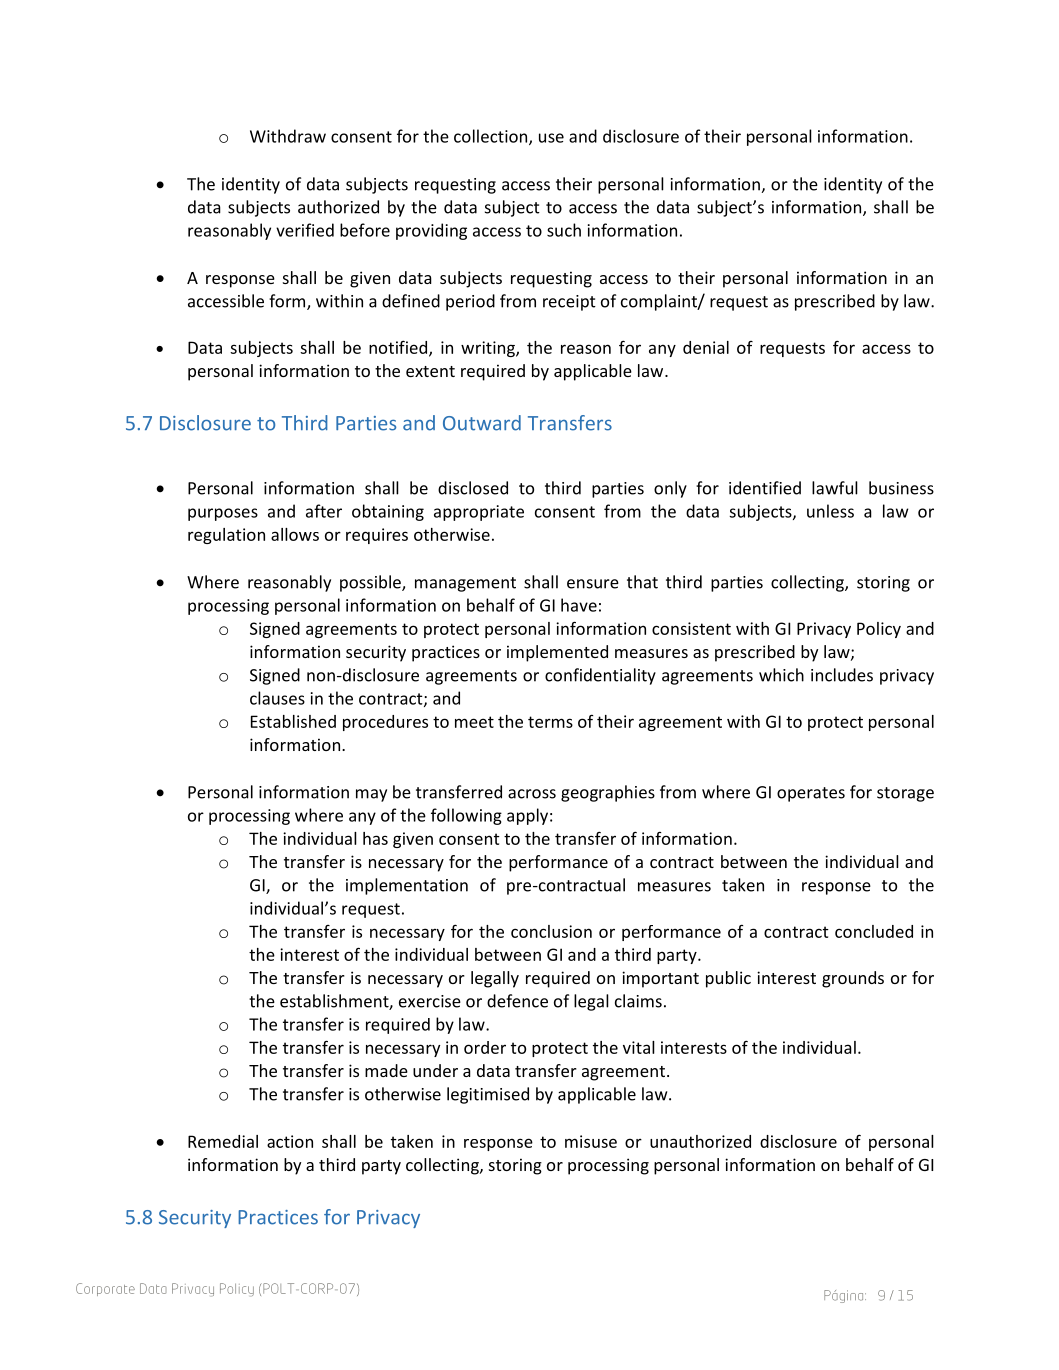 This document has width=1059, height=1370. Describe the element at coordinates (557, 653) in the document. I see `implemented` at that location.
